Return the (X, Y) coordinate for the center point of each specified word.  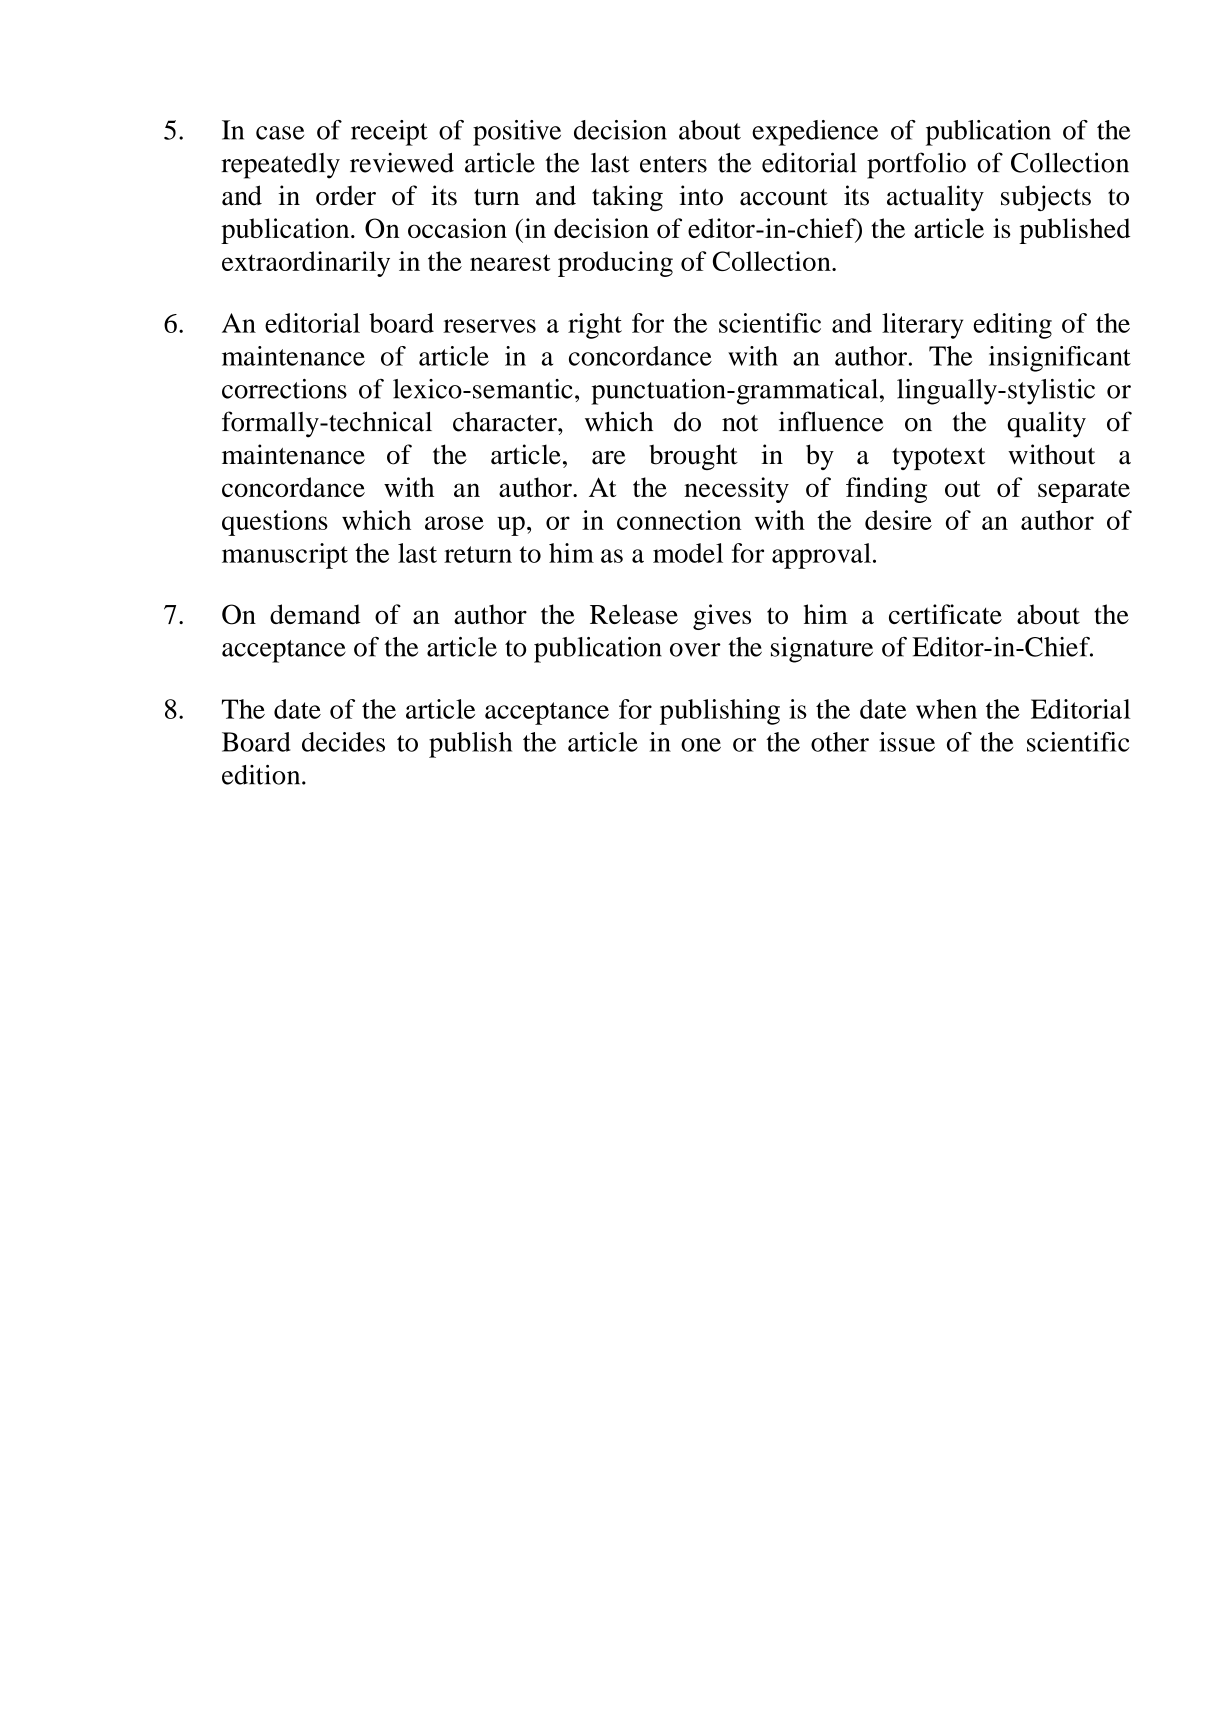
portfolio (916, 165)
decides (343, 742)
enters (673, 164)
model (688, 553)
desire (898, 520)
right (595, 326)
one (701, 745)
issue (907, 742)
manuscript (285, 556)
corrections (284, 389)
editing (1012, 326)
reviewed (402, 162)
